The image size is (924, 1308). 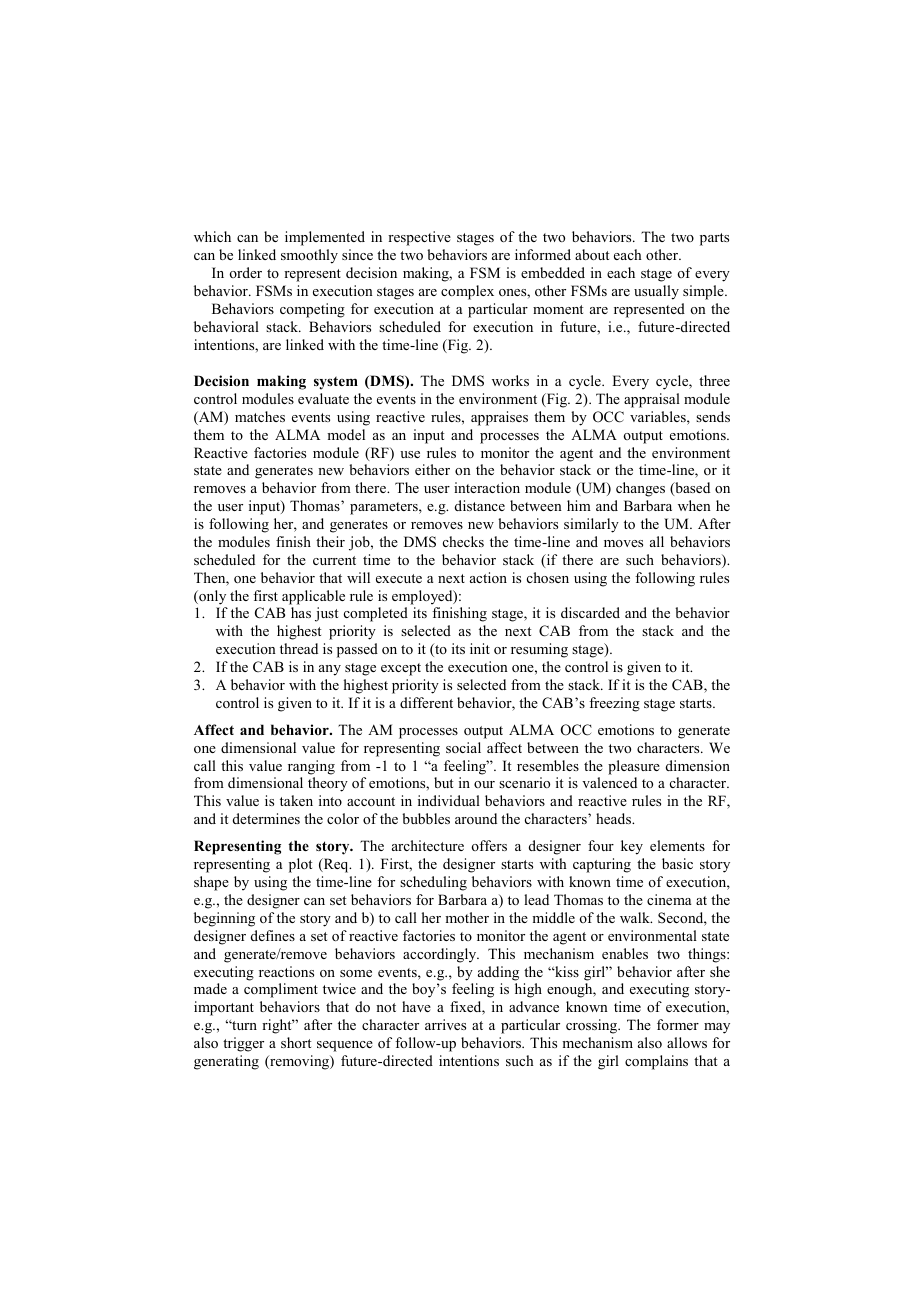 I want to click on usually, so click(x=656, y=292).
